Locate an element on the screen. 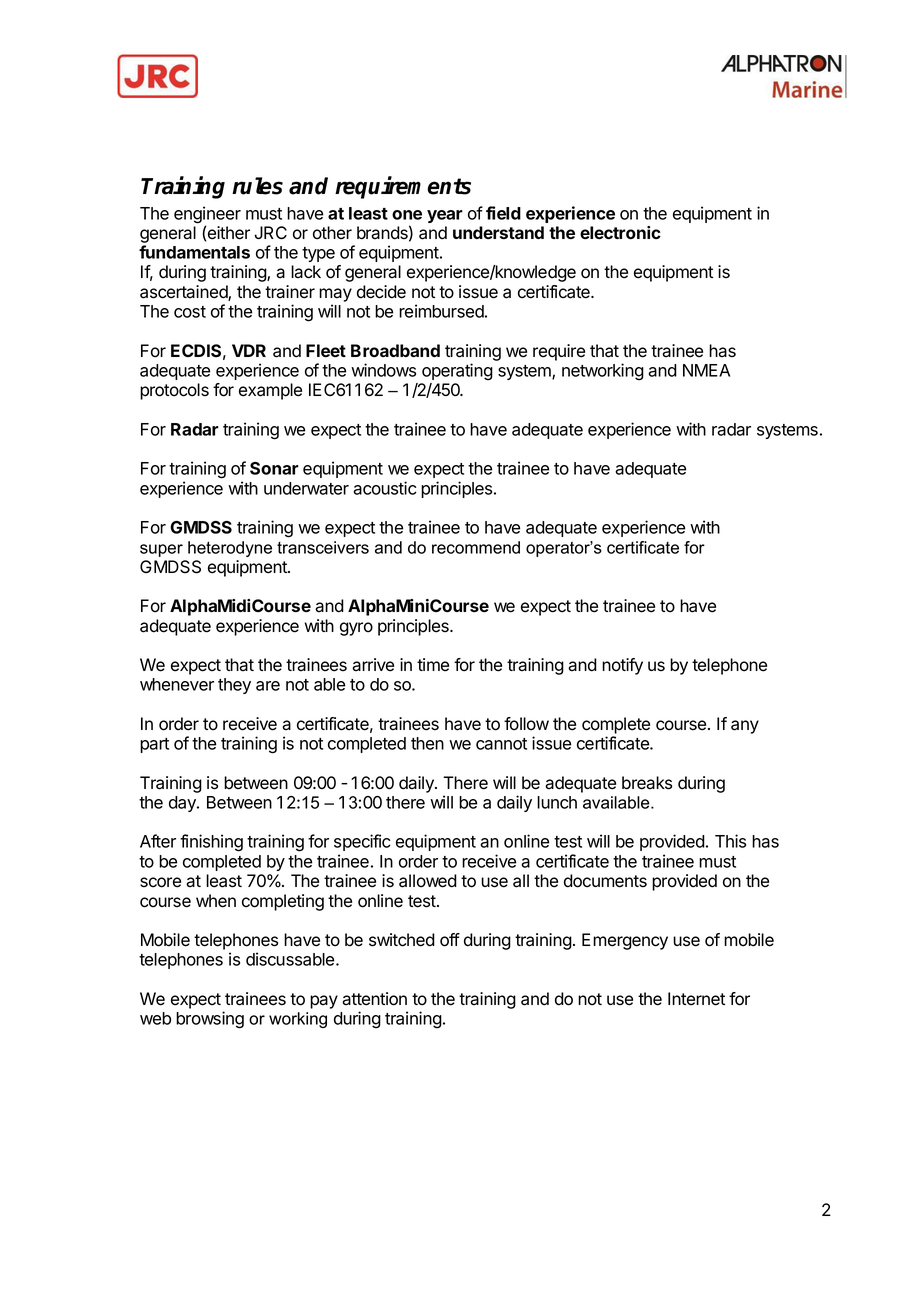 This screenshot has height=1307, width=924. year is located at coordinates (445, 216).
